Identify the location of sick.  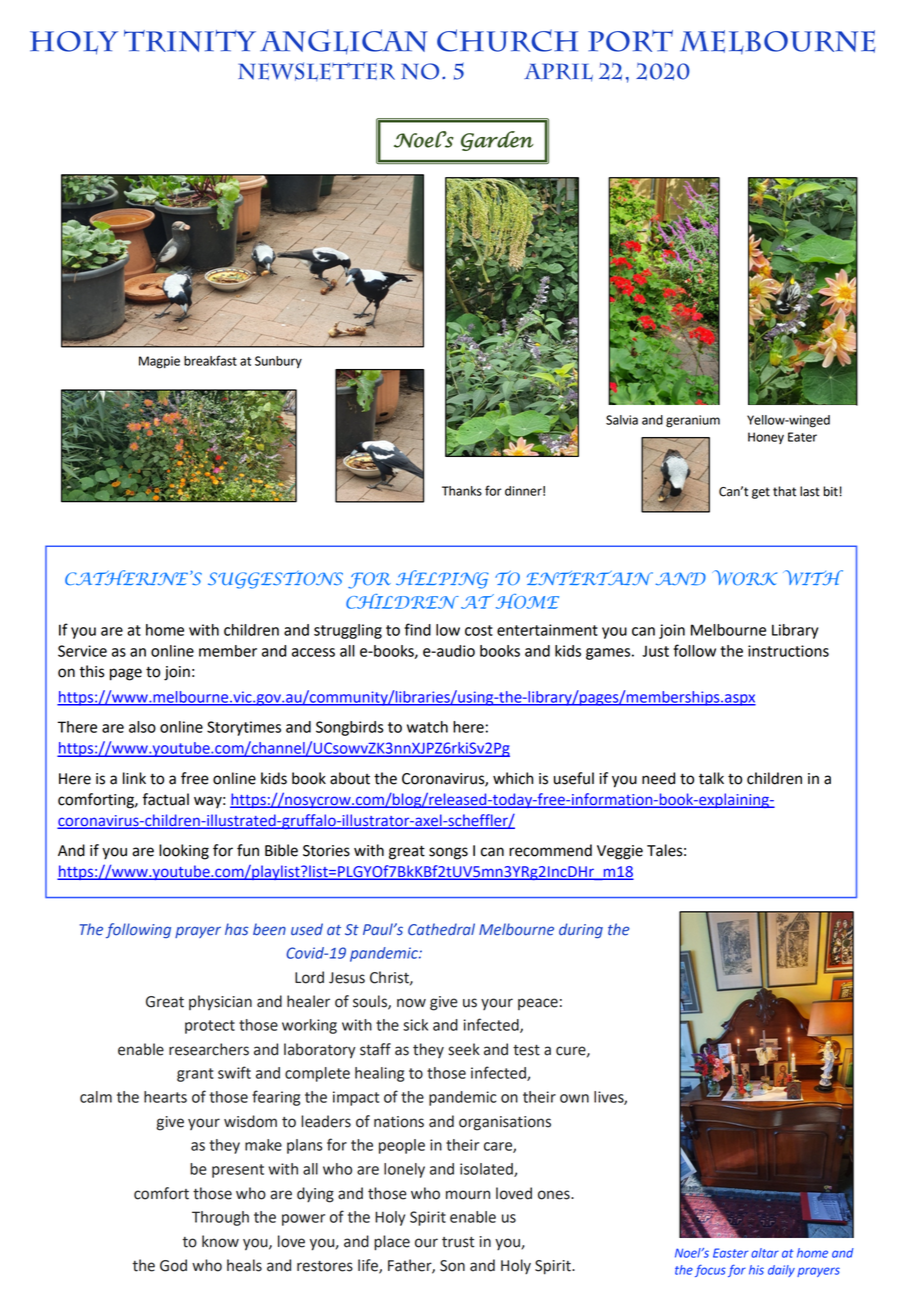
(415, 1025).
